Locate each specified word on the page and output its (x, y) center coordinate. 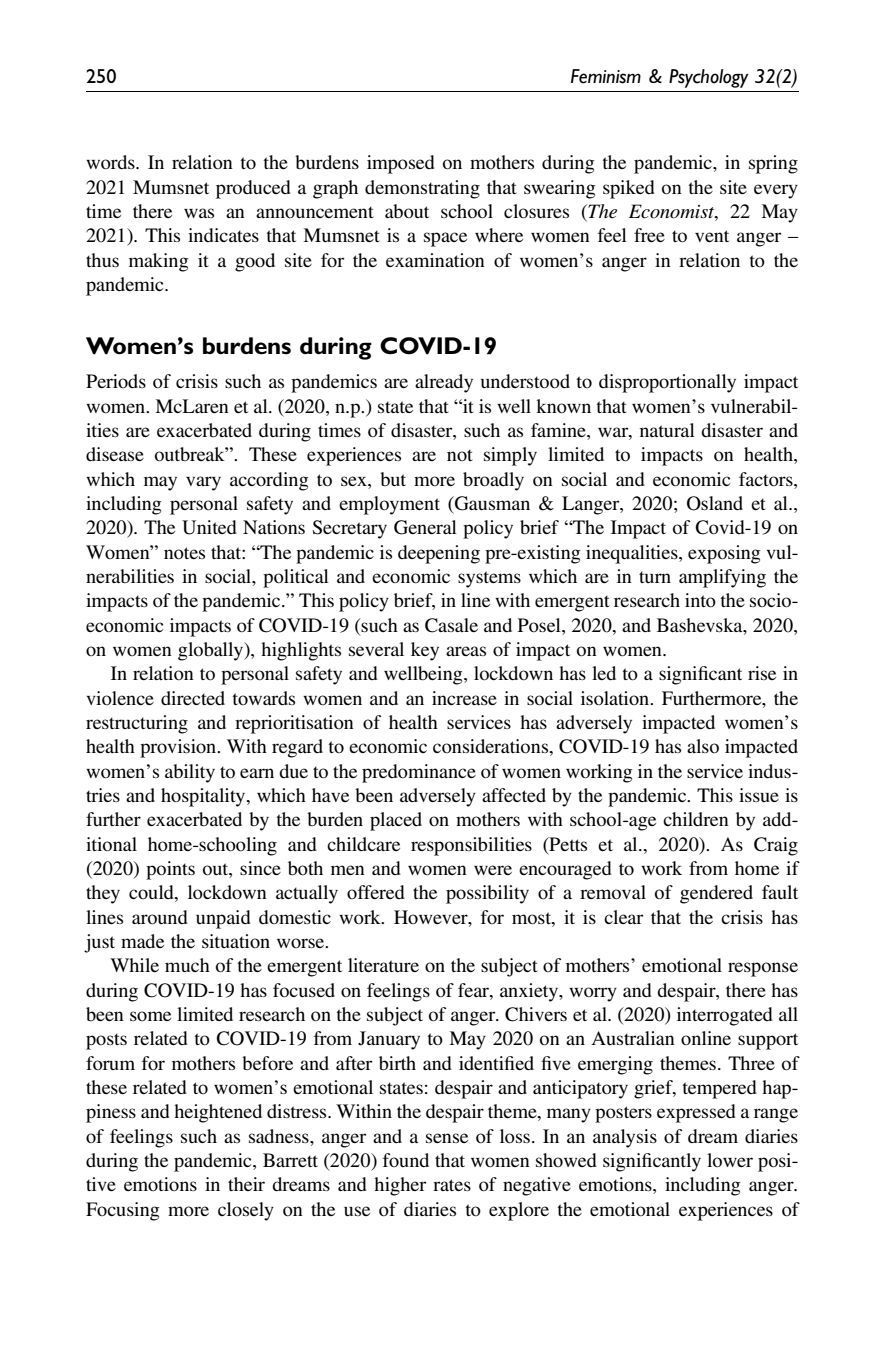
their (246, 1184)
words (111, 162)
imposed (401, 164)
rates (452, 1185)
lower (730, 1160)
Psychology (709, 78)
